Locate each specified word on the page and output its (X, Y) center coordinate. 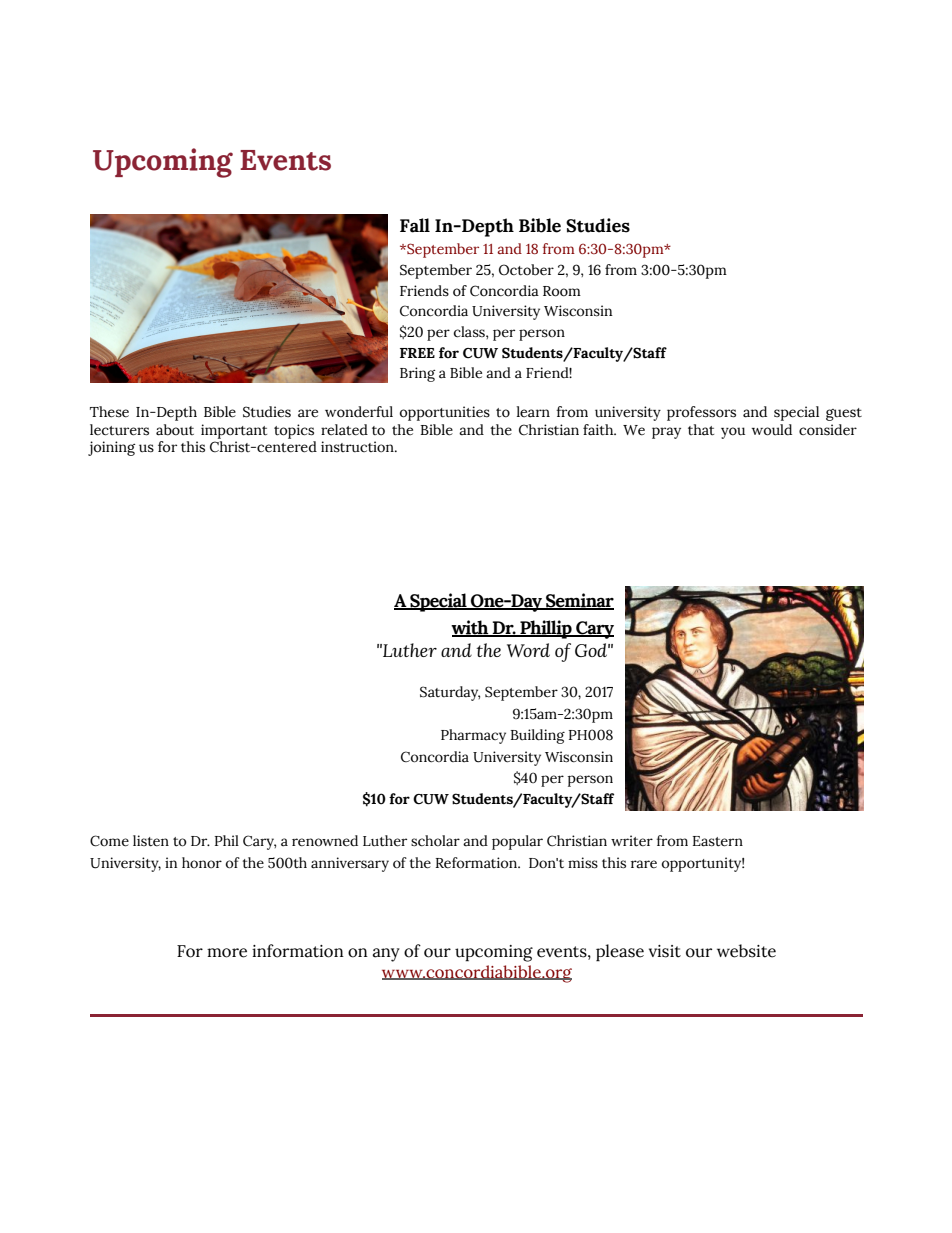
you (733, 433)
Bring (417, 374)
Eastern (718, 841)
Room (562, 291)
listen (151, 841)
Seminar (579, 601)
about (175, 430)
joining (111, 448)
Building (537, 736)
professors (701, 413)
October (526, 270)
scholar (435, 841)
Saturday (450, 693)
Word (528, 650)
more (227, 953)
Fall (415, 225)
